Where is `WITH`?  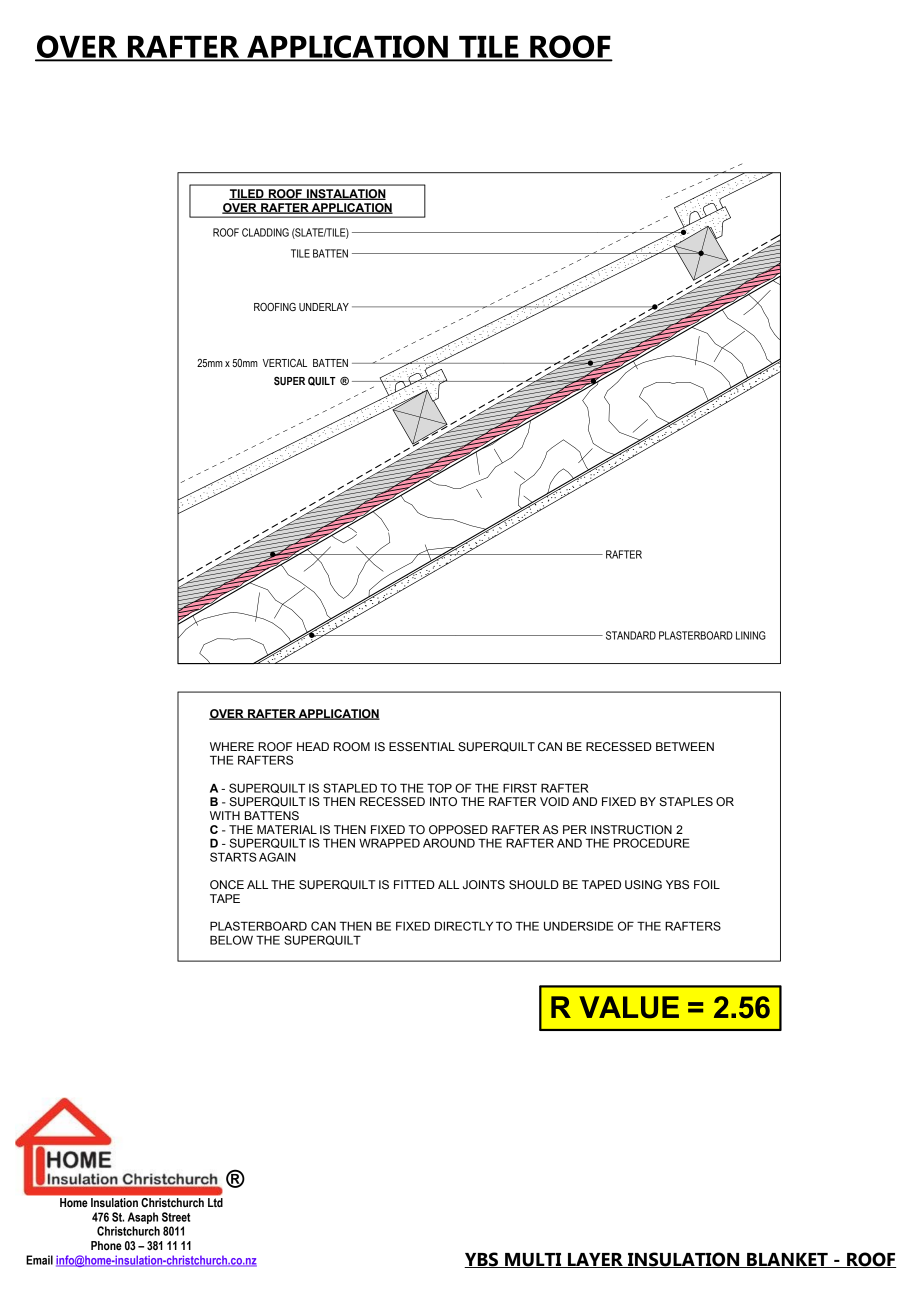 WITH is located at coordinates (225, 815).
